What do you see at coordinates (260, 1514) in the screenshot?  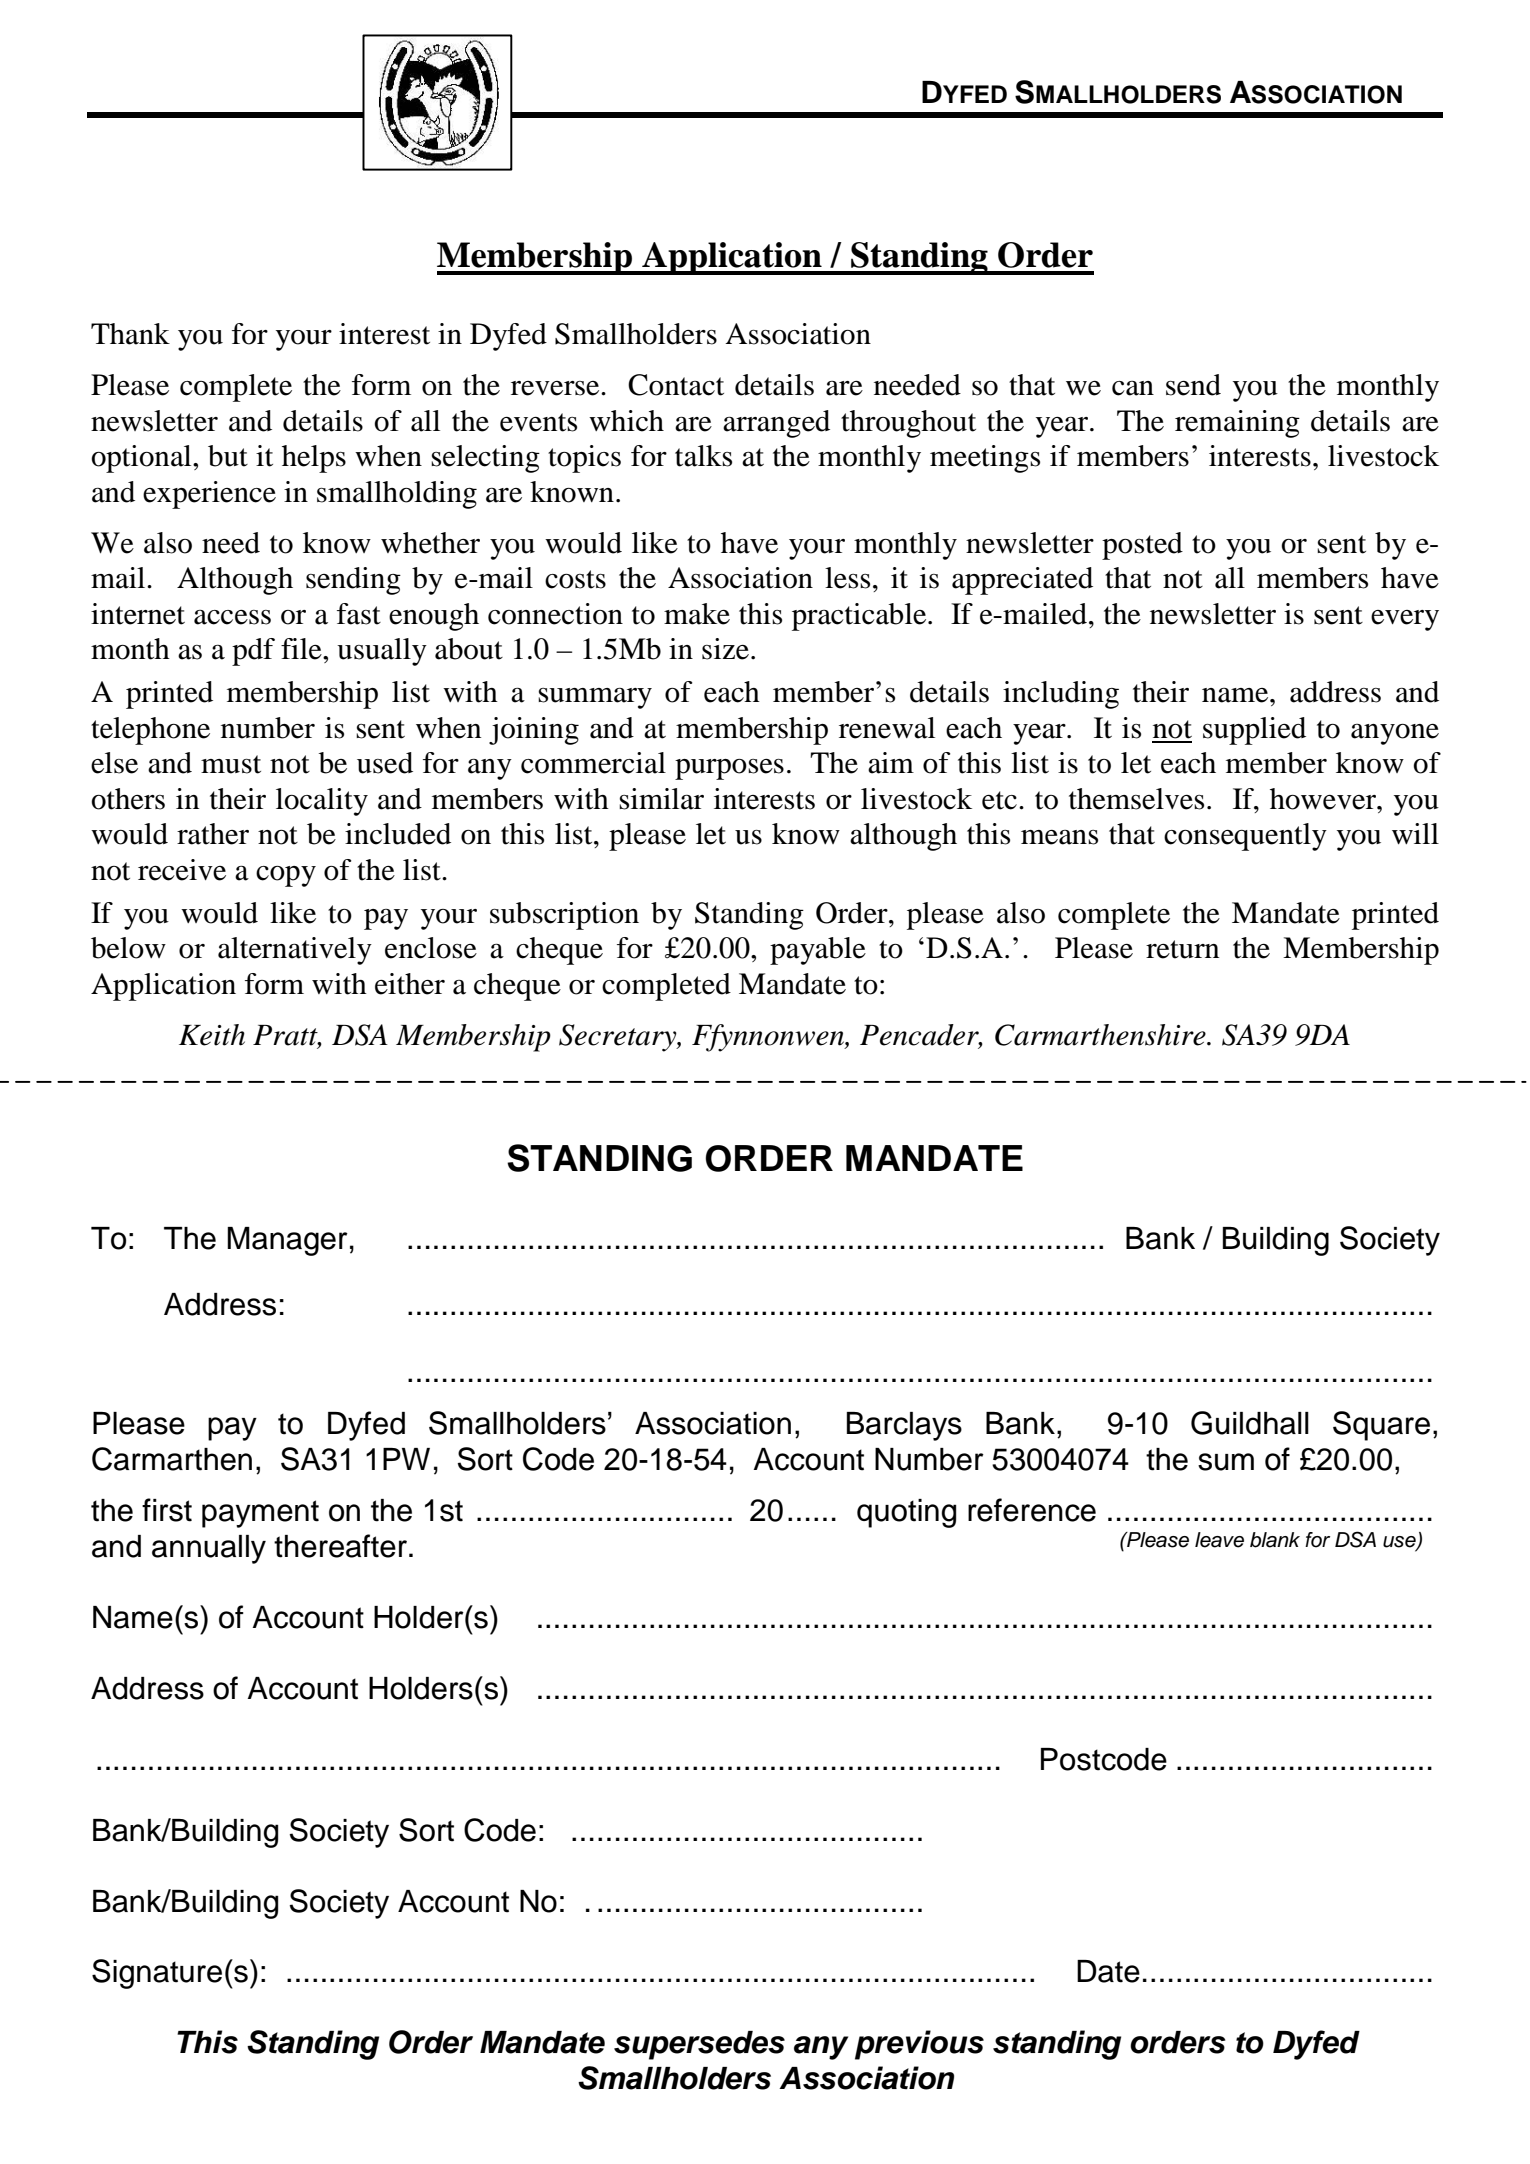 I see `payment` at bounding box center [260, 1514].
